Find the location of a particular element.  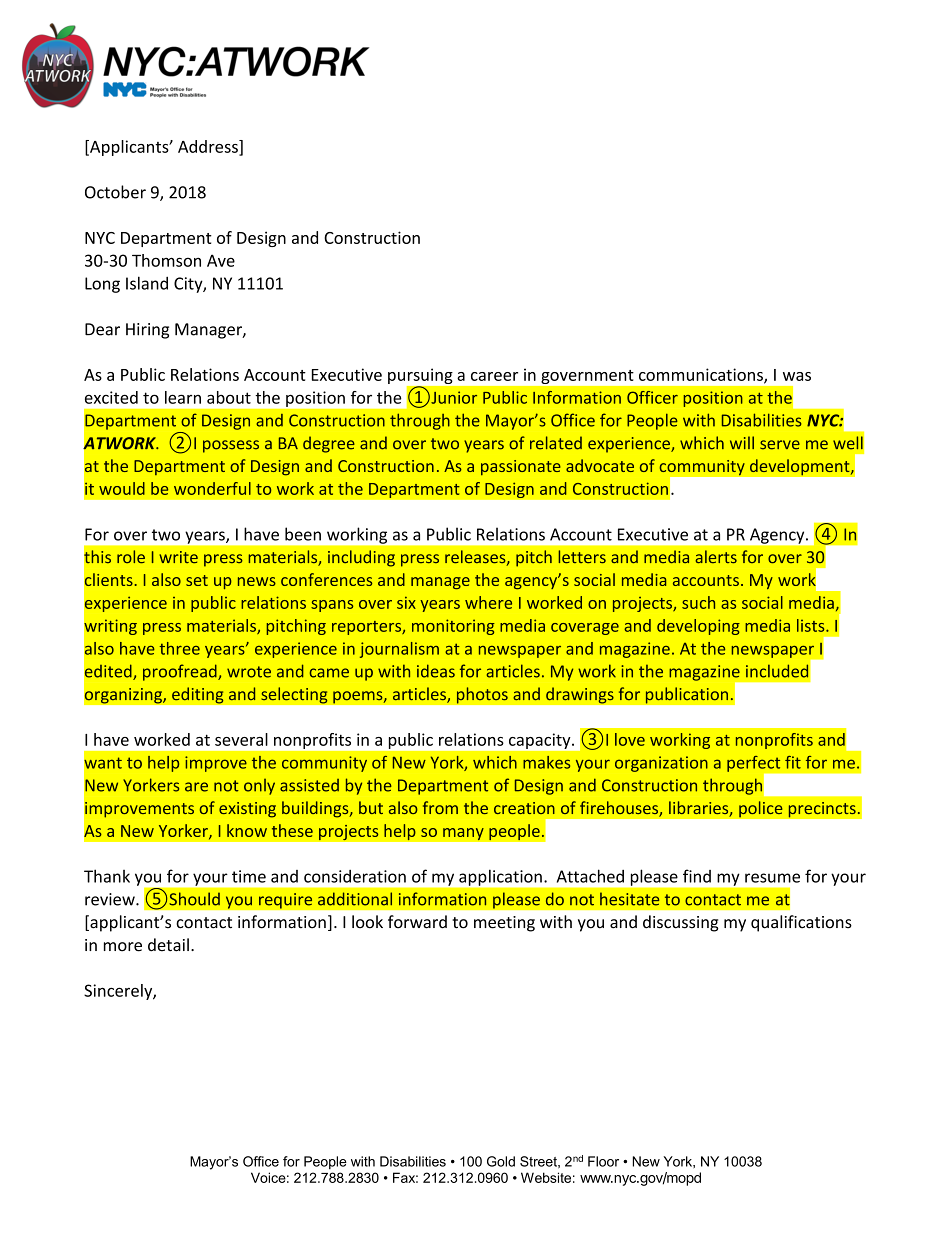

three is located at coordinates (179, 648).
